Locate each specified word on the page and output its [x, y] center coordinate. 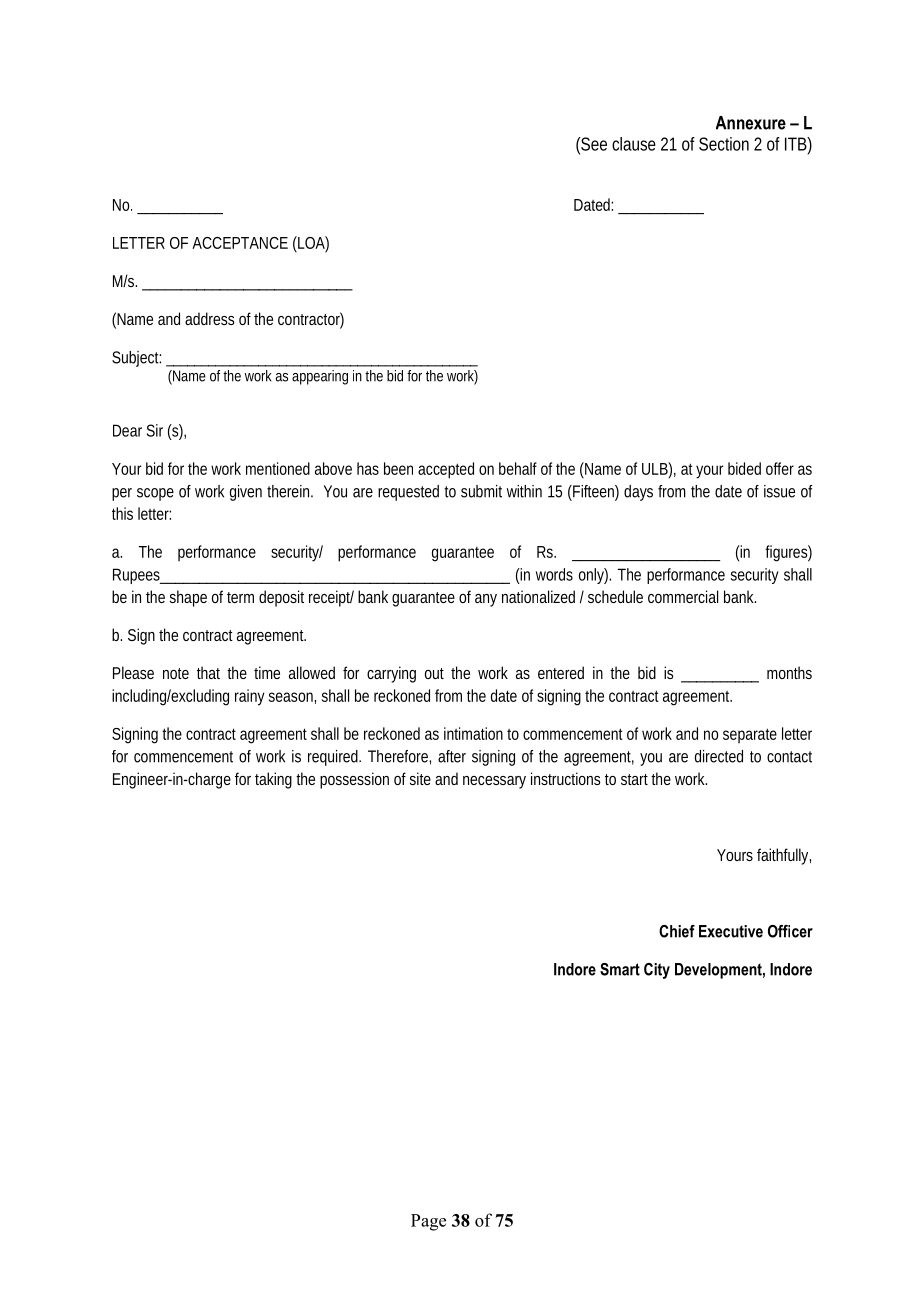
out [434, 673]
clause [634, 144]
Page [428, 1222]
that [208, 672]
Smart [620, 969]
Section [724, 144]
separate [750, 736]
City [657, 971]
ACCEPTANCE [240, 243]
